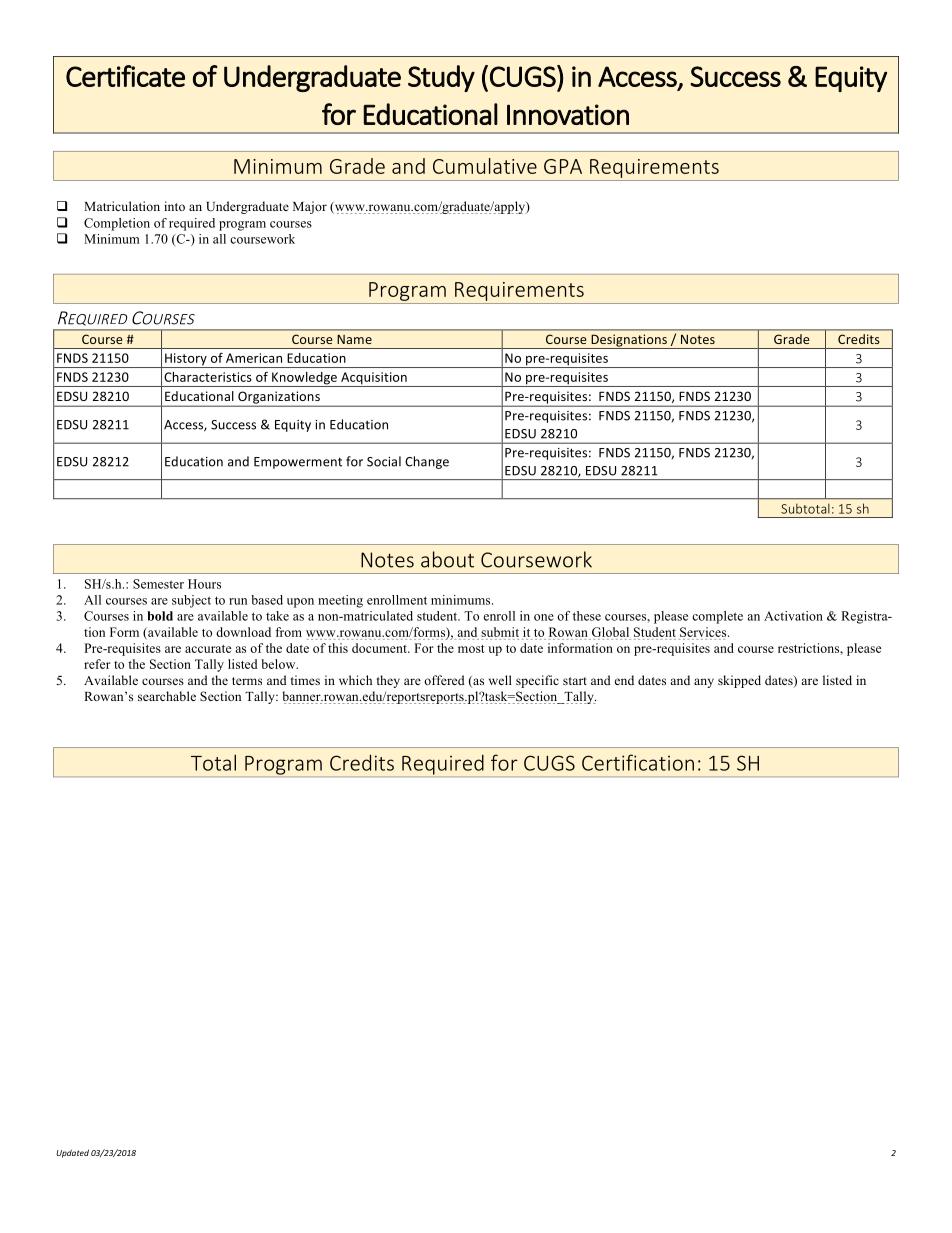 The image size is (952, 1233). I want to click on Change, so click(427, 462).
